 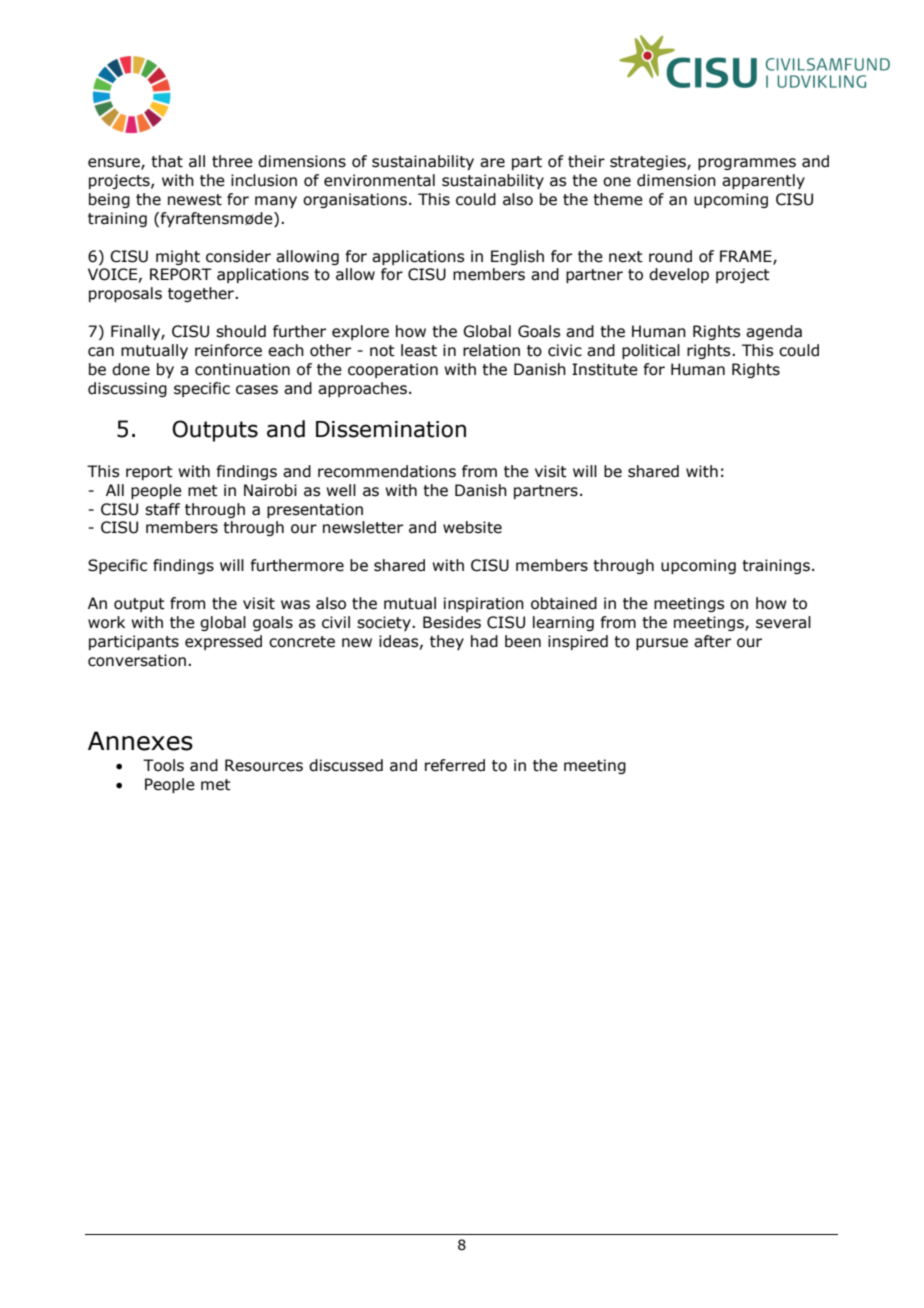 What do you see at coordinates (605, 369) in the page?
I see `Institute` at bounding box center [605, 369].
